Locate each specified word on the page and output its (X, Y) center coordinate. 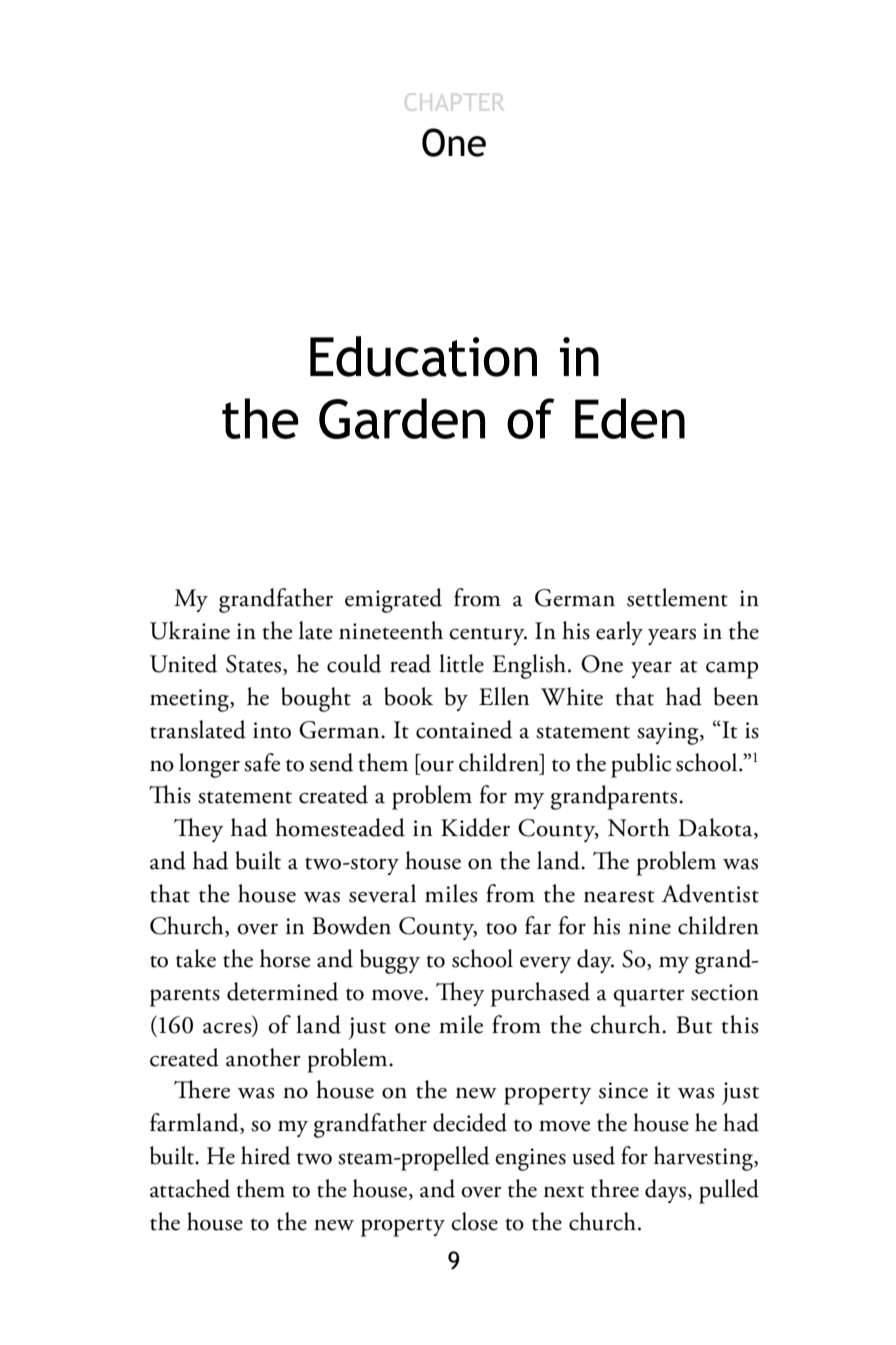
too (501, 928)
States (255, 665)
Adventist (710, 893)
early (619, 633)
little (461, 663)
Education (423, 356)
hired (266, 1155)
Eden (630, 418)
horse (285, 958)
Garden (402, 418)
